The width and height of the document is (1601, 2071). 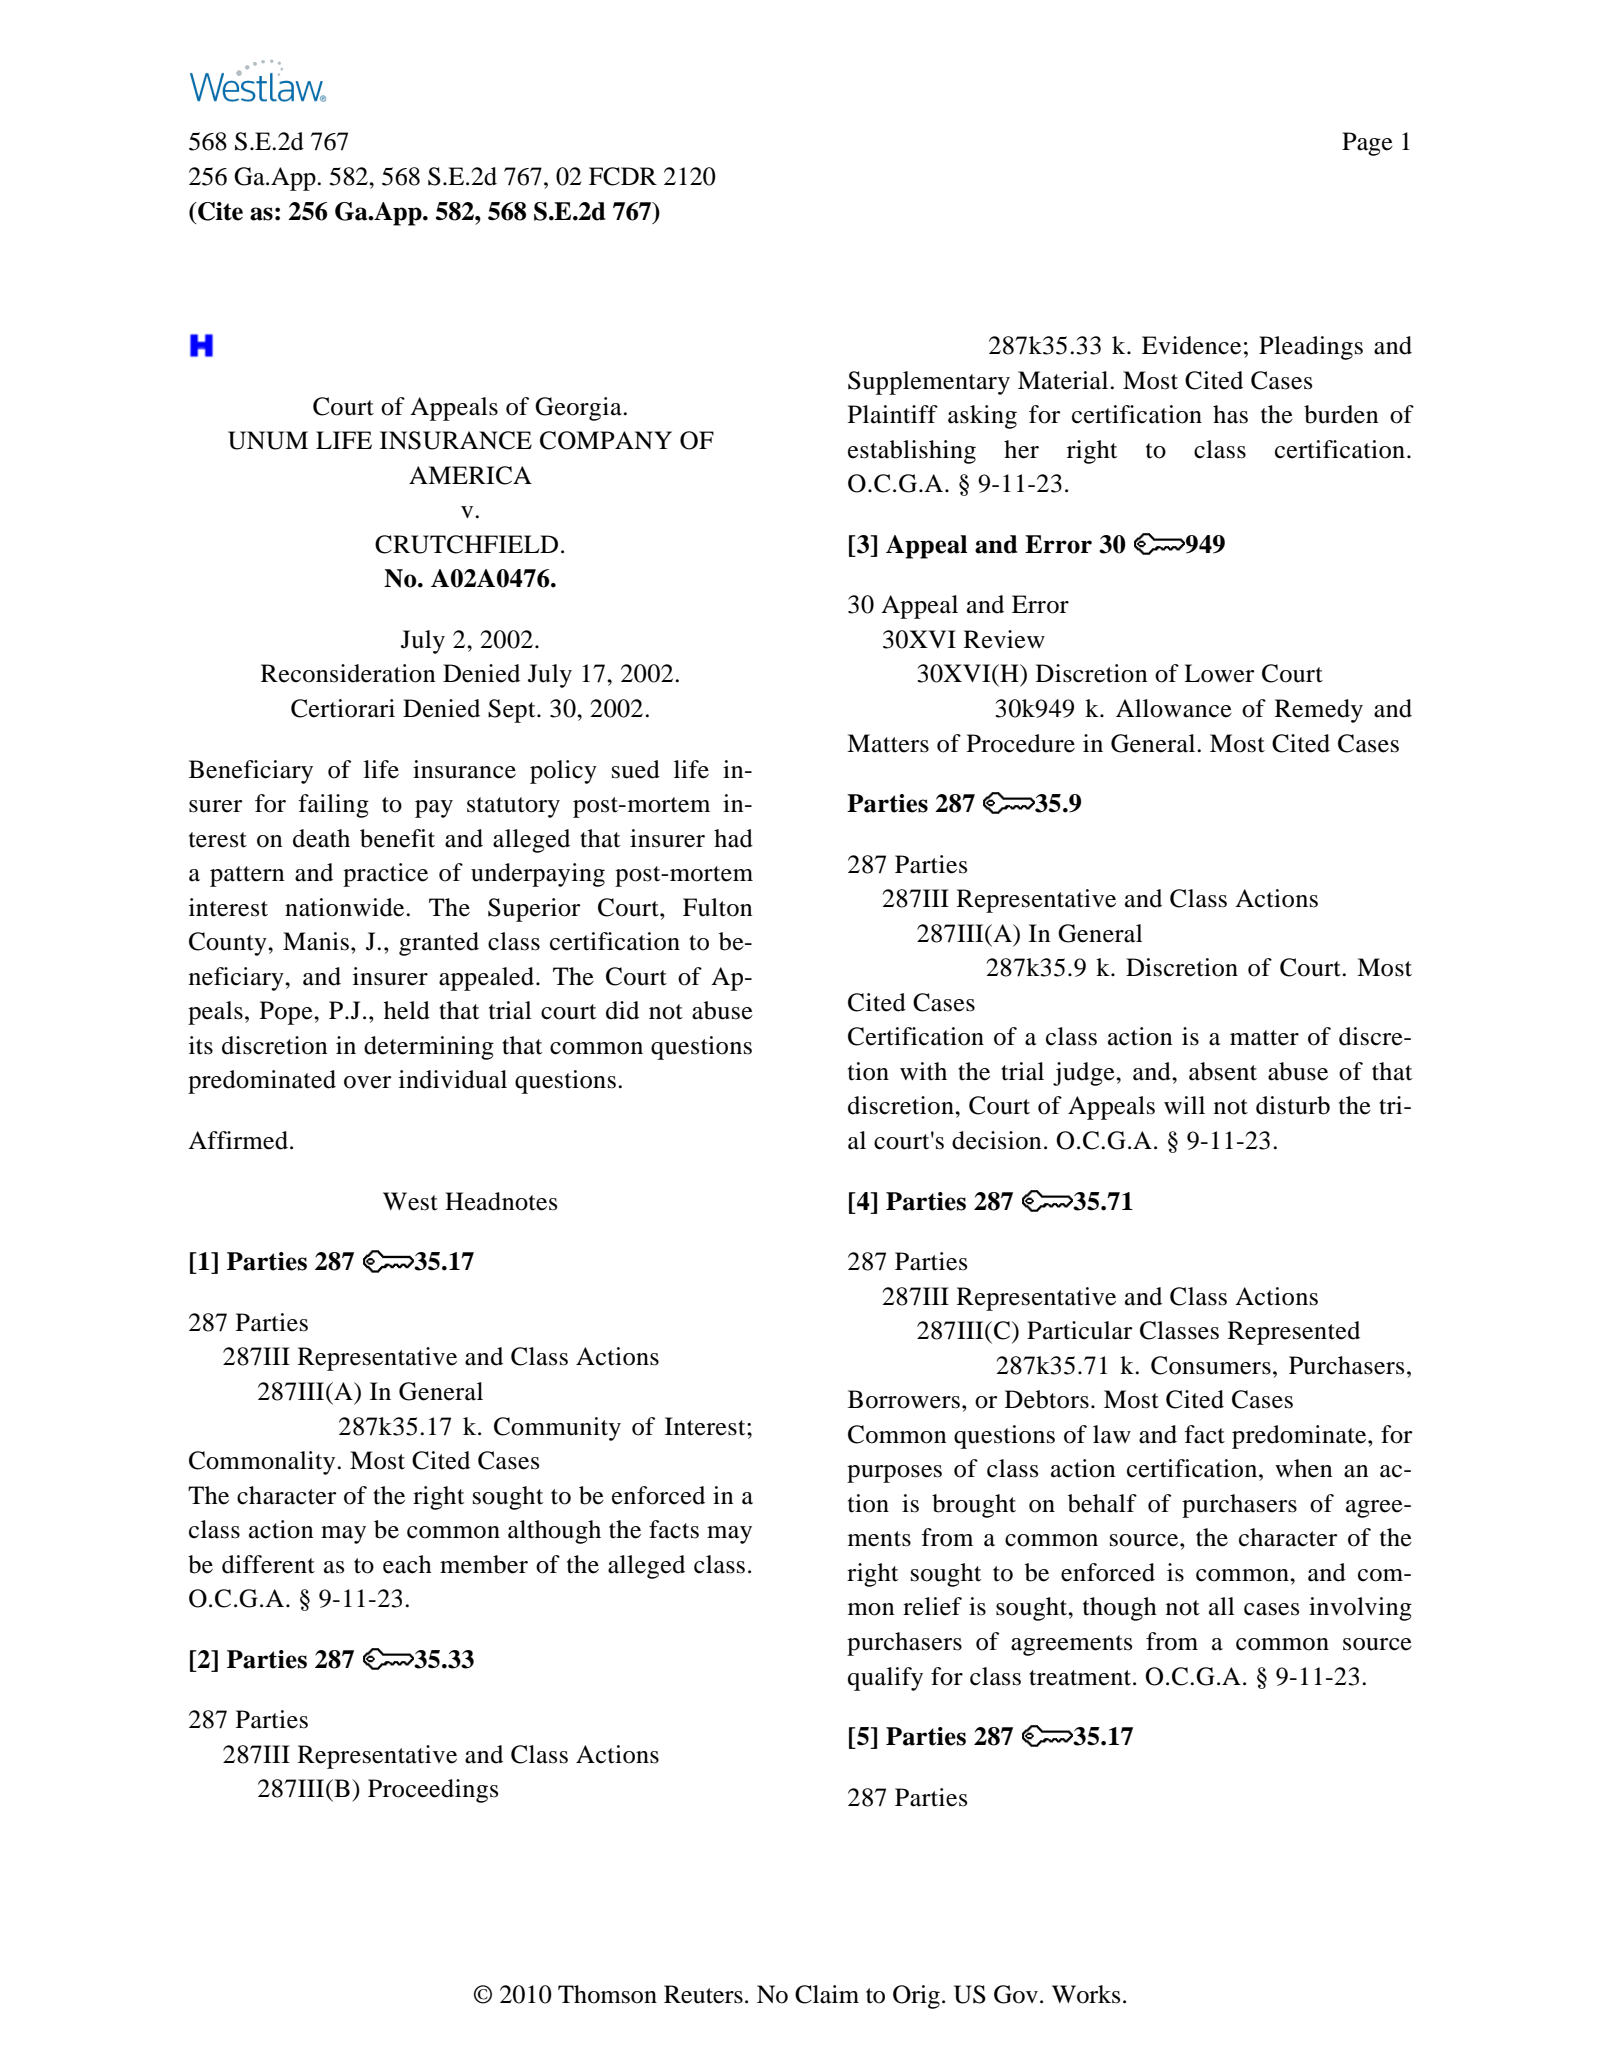 What do you see at coordinates (1223, 1071) in the document?
I see `absent` at bounding box center [1223, 1071].
